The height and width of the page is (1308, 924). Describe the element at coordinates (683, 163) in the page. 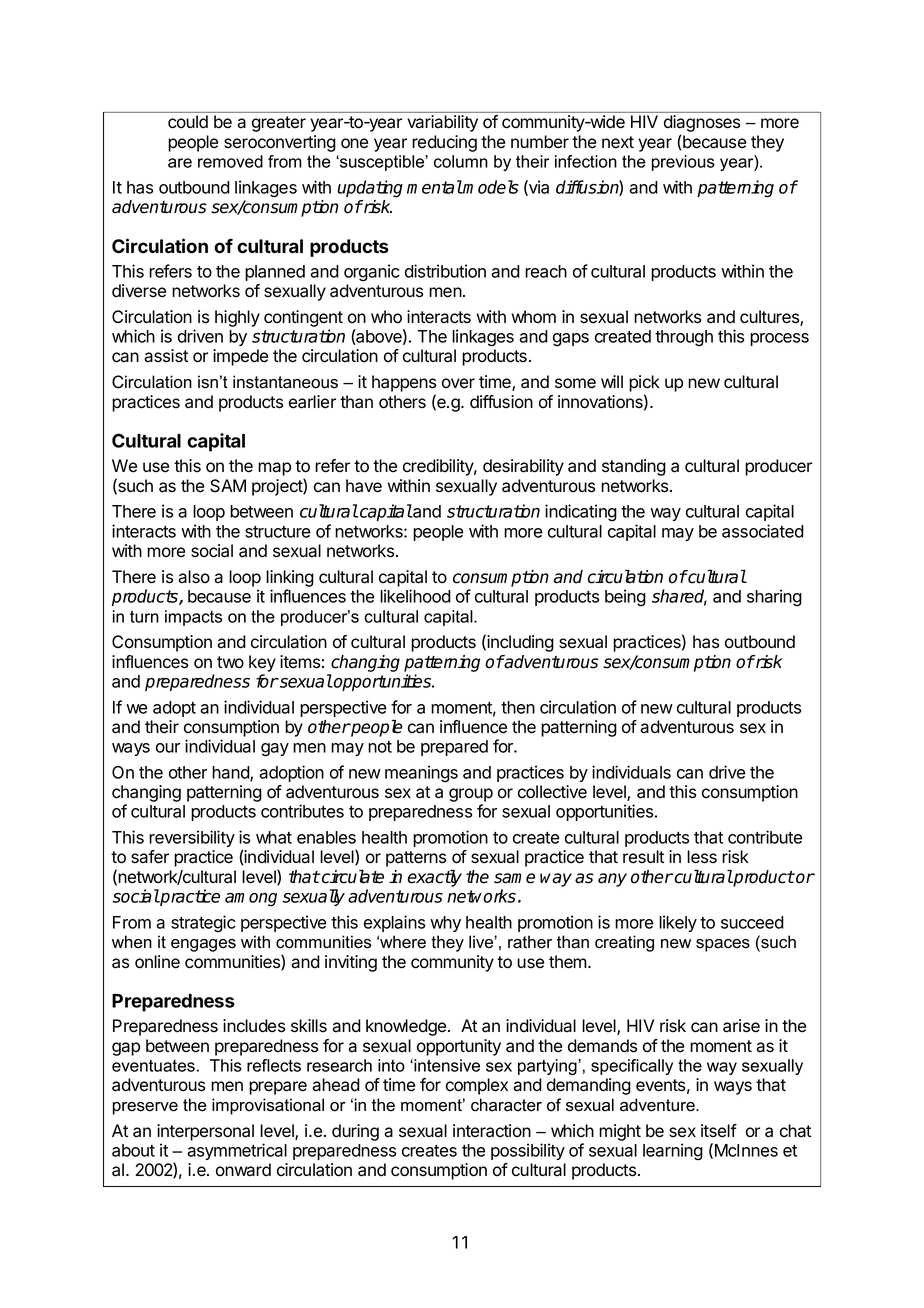

I see `previous` at that location.
